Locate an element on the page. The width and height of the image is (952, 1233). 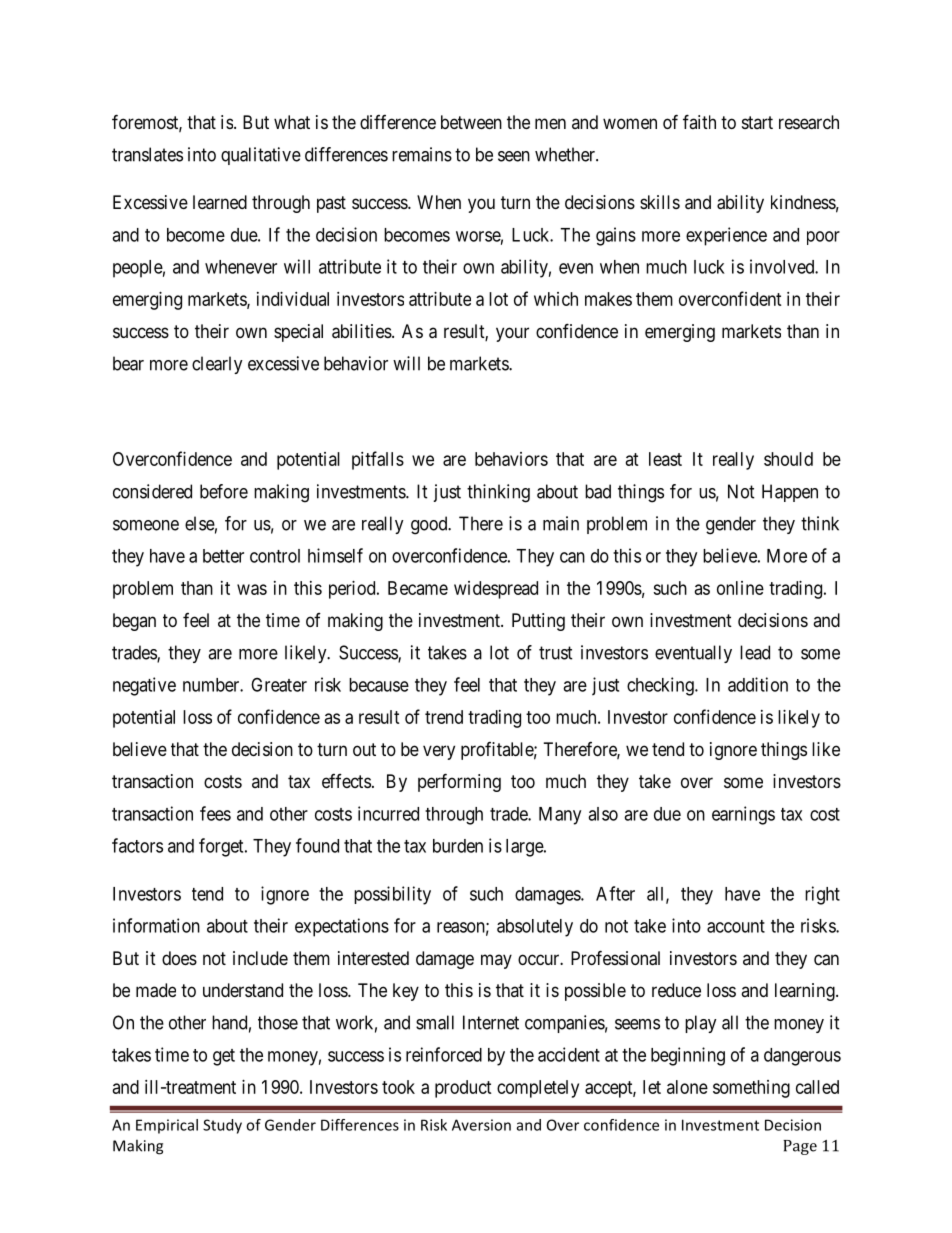
seen is located at coordinates (514, 156).
